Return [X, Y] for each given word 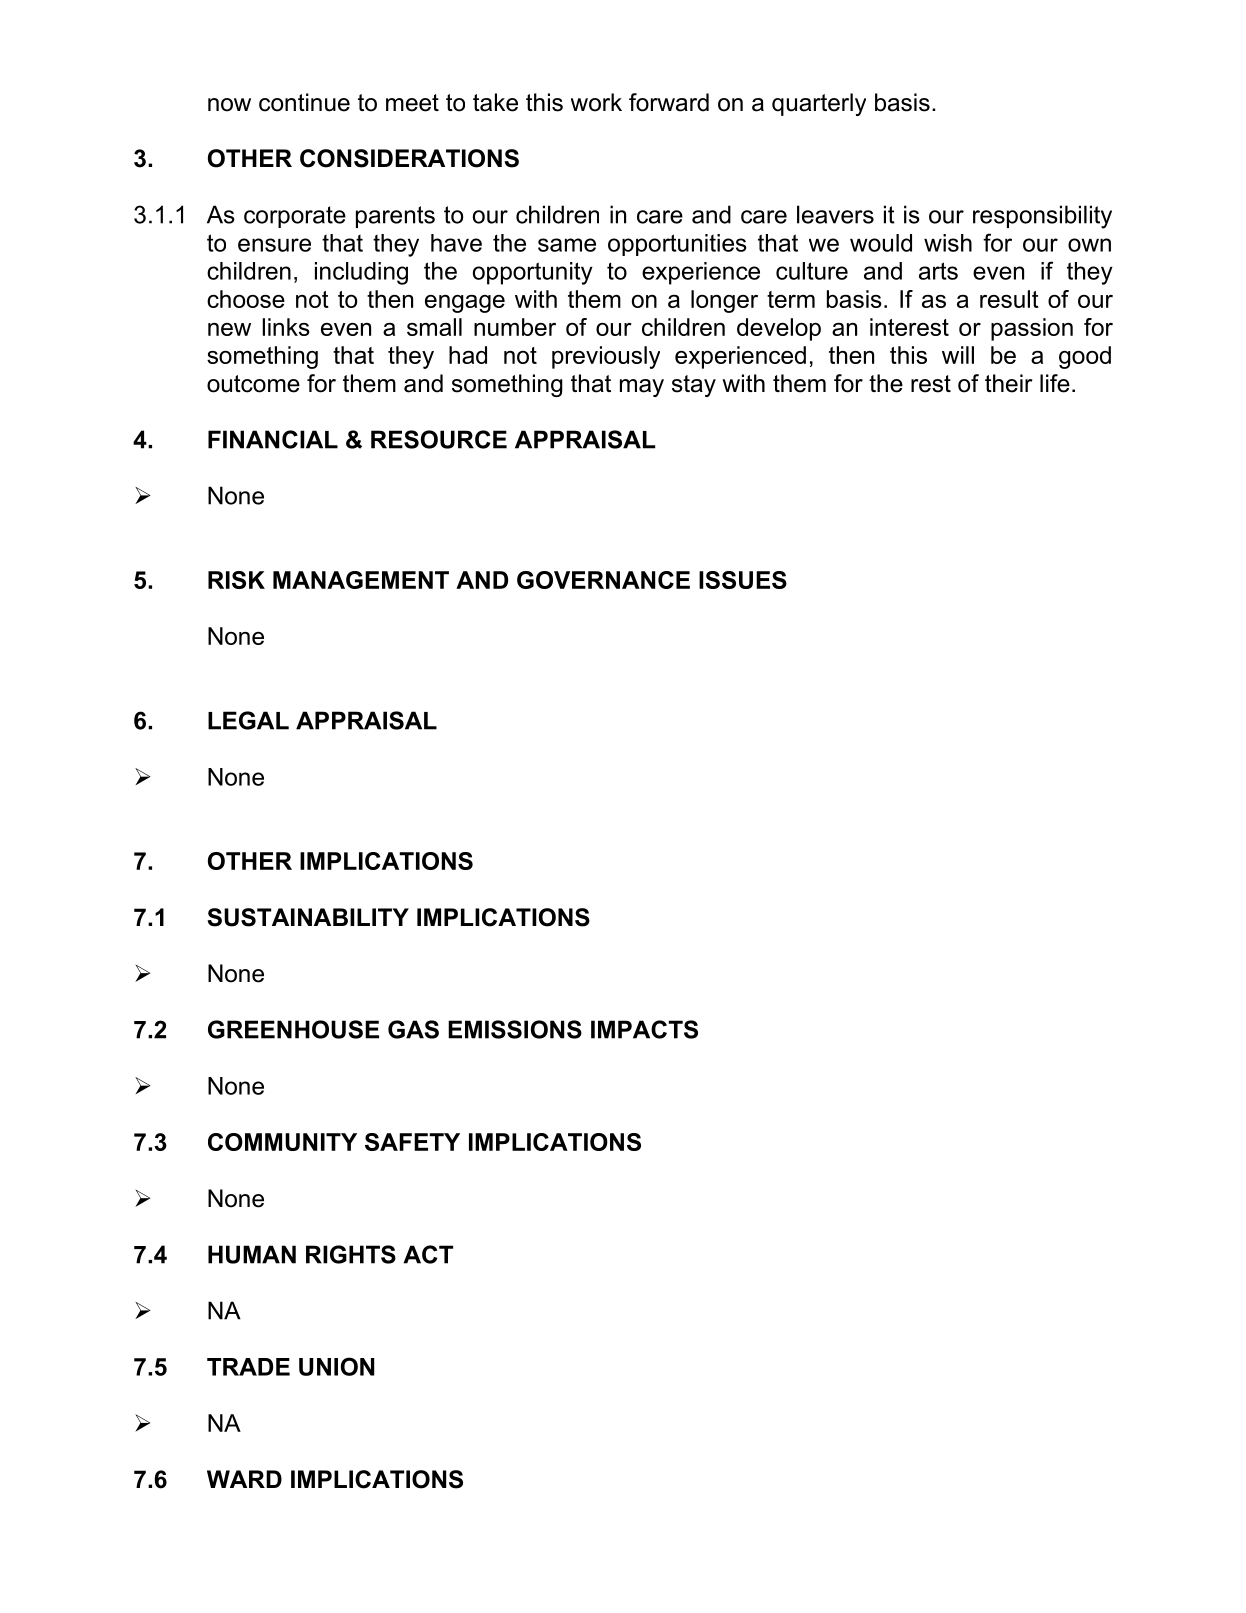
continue [304, 102]
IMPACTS [644, 1029]
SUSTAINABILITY [308, 917]
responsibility [1042, 217]
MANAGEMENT [361, 580]
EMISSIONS [515, 1029]
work [596, 102]
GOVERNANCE [603, 580]
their [1008, 383]
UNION [336, 1366]
